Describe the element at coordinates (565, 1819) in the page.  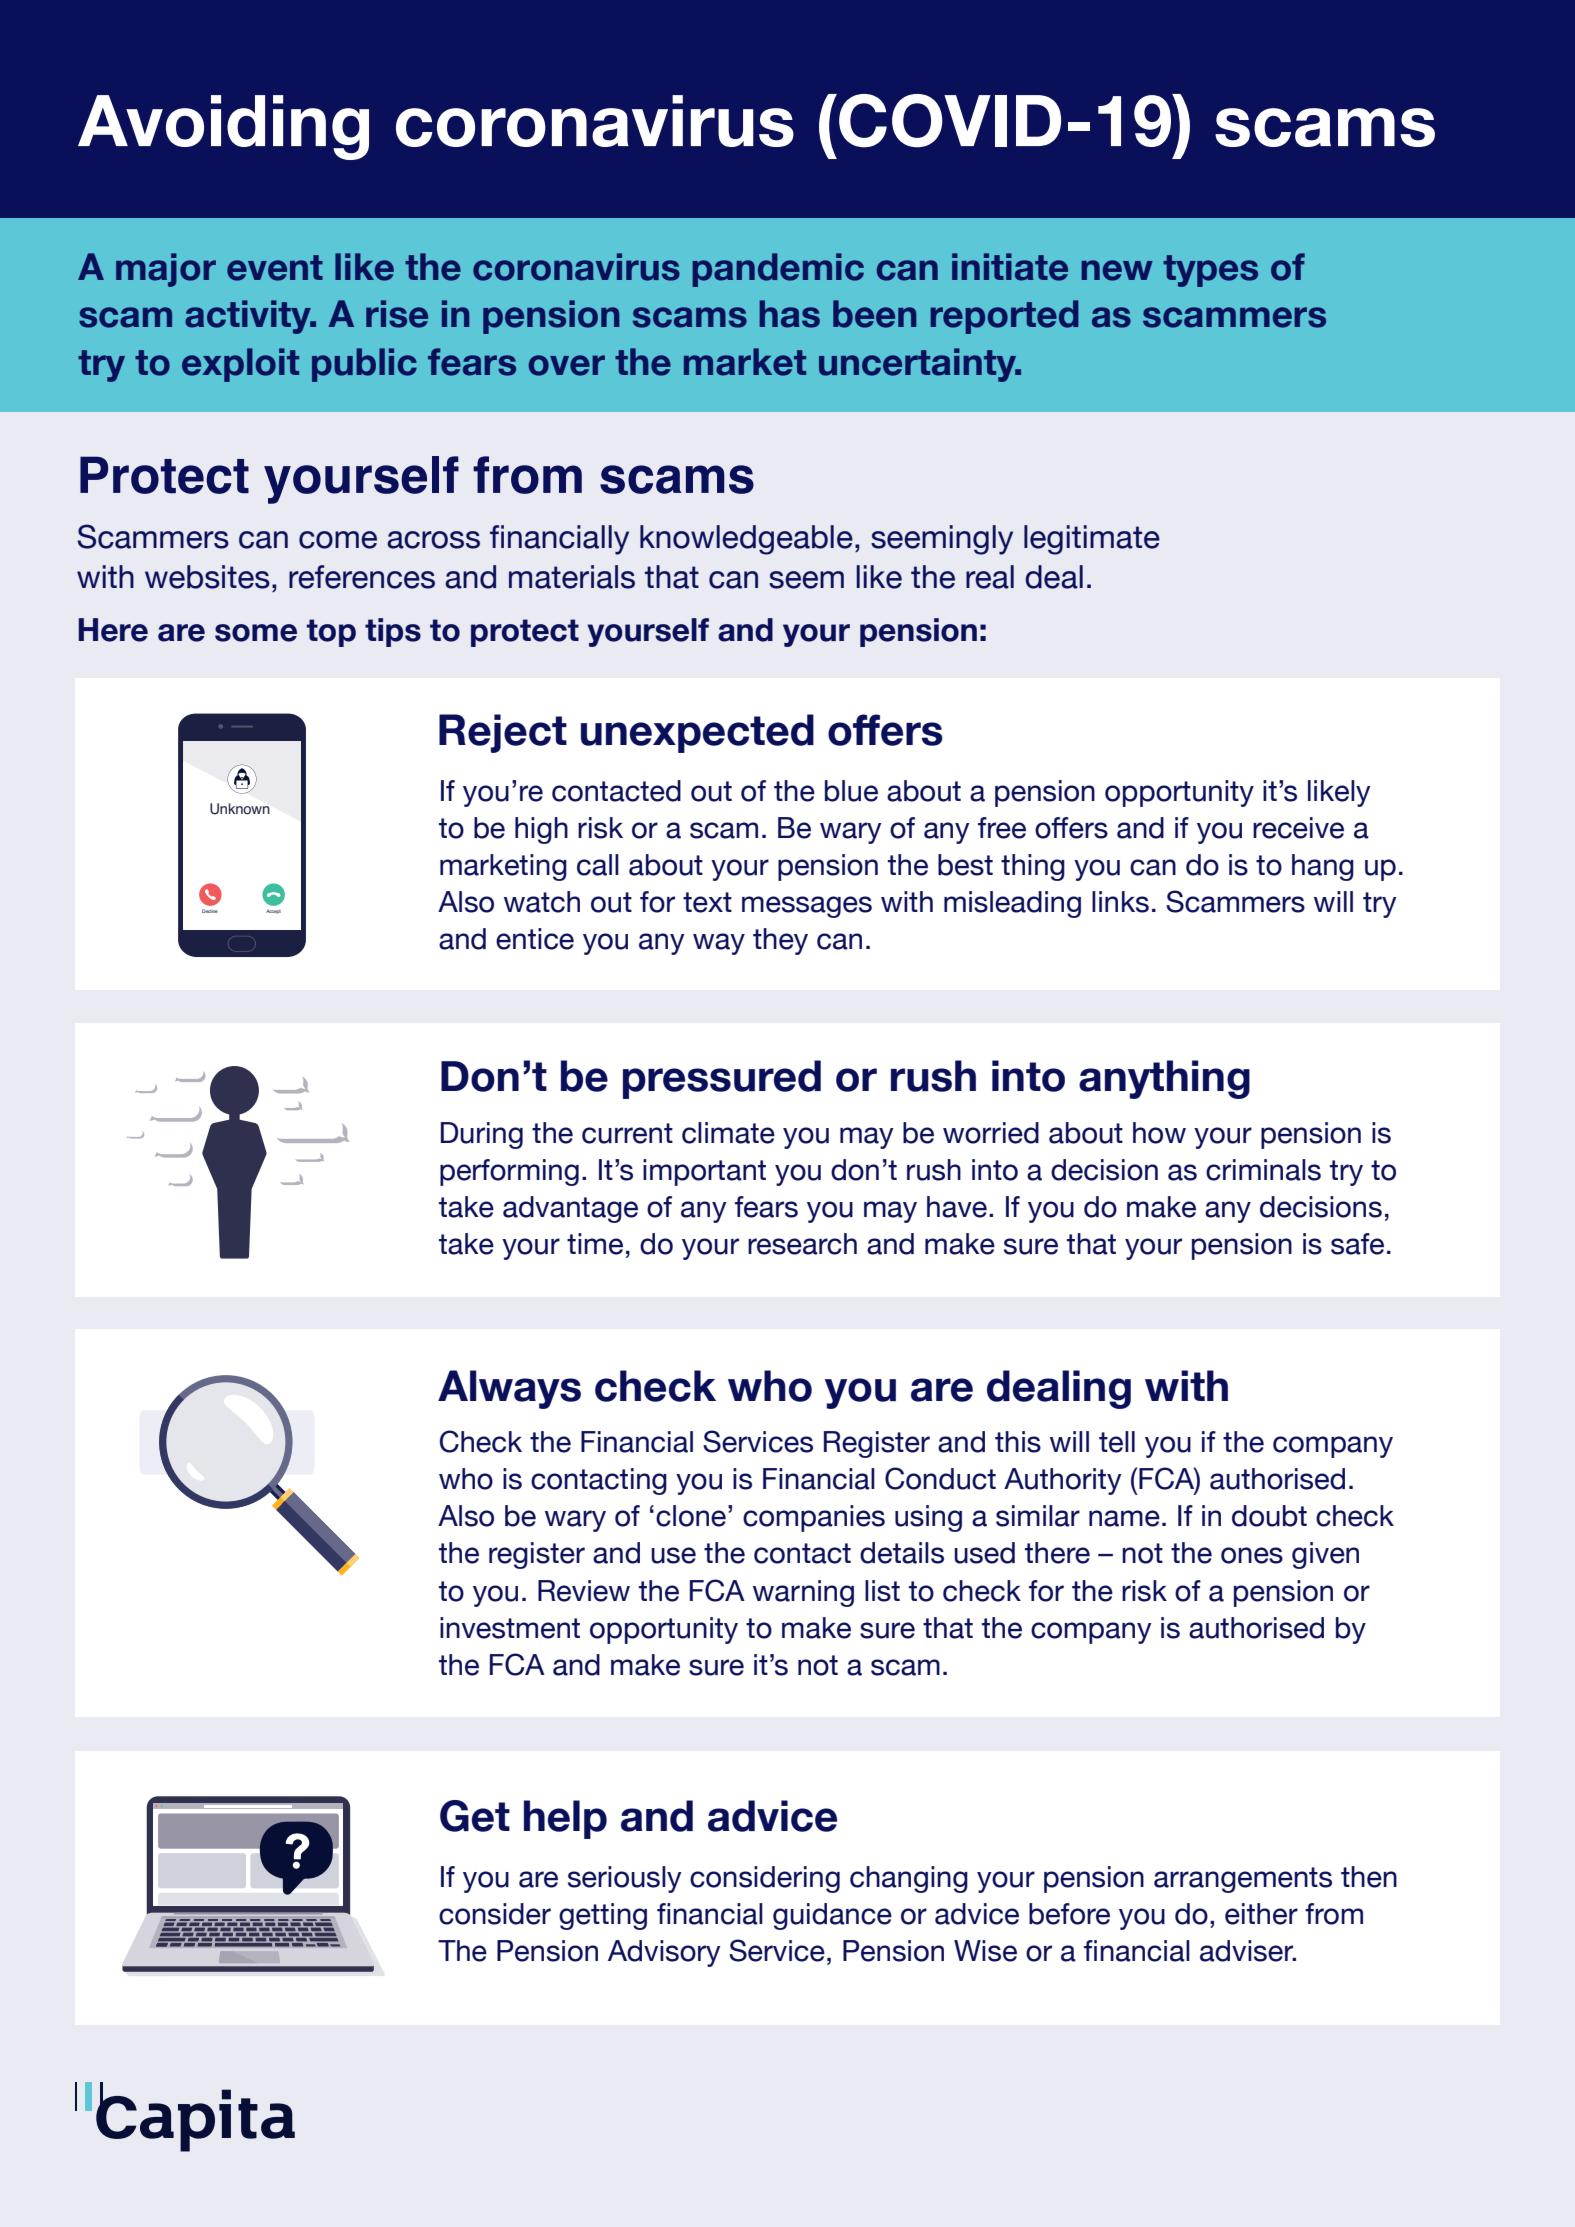
I see `help` at that location.
